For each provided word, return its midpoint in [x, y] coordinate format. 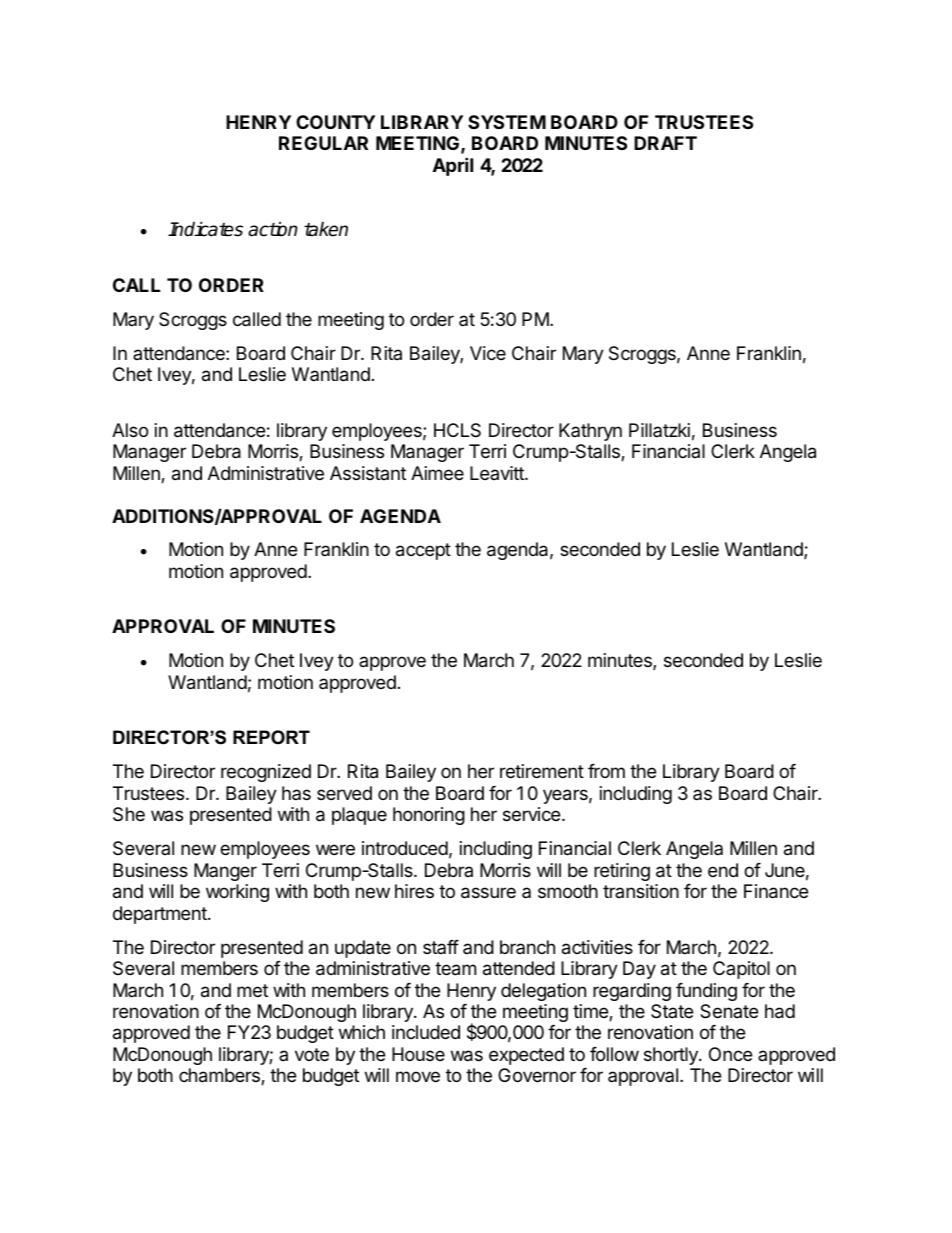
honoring [429, 816]
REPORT [271, 737]
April [453, 166]
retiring [622, 872]
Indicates [205, 229]
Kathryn [590, 432]
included [426, 1032]
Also [130, 430]
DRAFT [665, 143]
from [606, 771]
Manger [225, 872]
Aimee [437, 473]
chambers [220, 1076]
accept [423, 551]
